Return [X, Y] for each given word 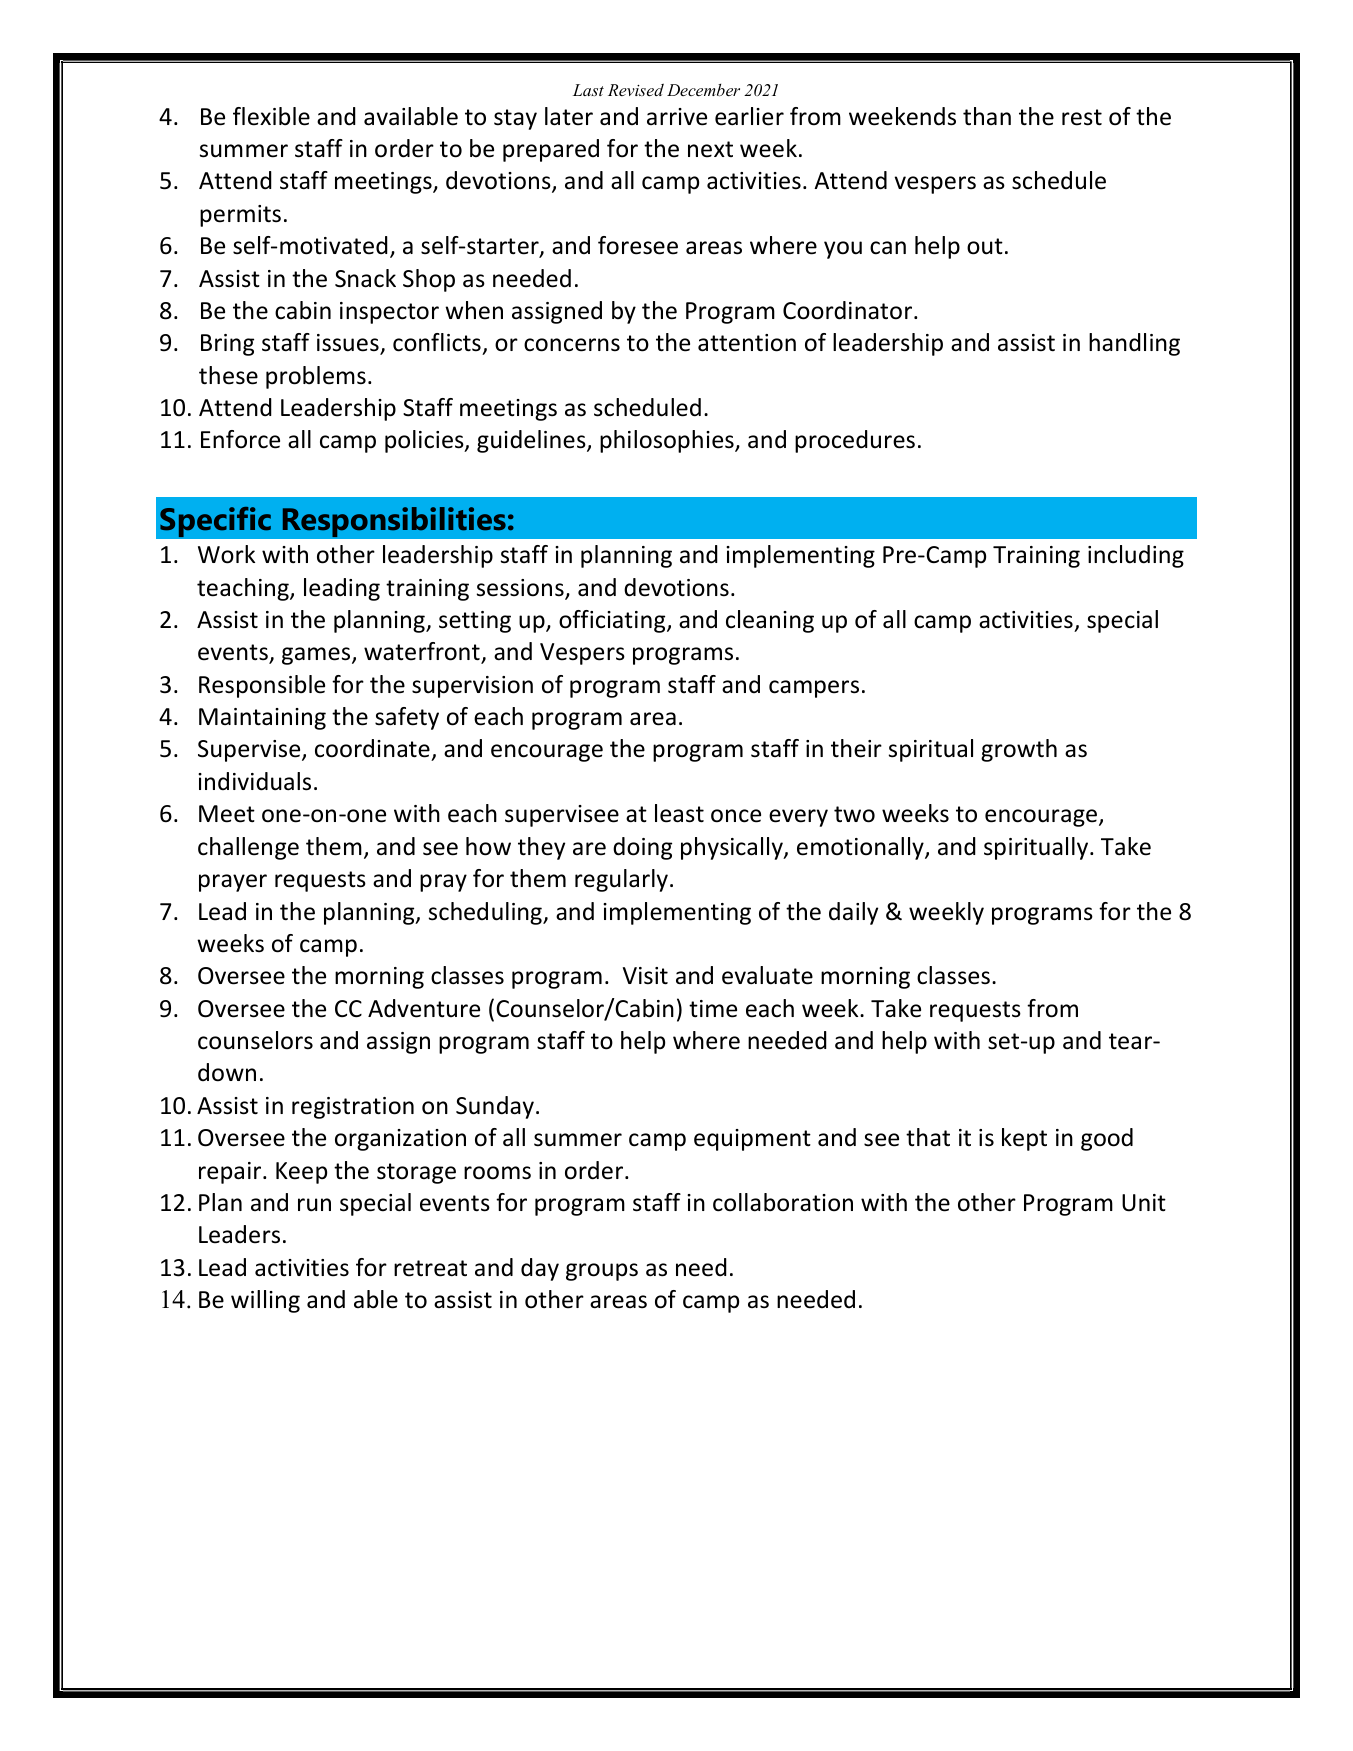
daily [853, 913]
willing [265, 1301]
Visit [645, 976]
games [317, 656]
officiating [613, 621]
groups [602, 1272]
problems [316, 377]
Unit [1144, 1203]
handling [1134, 344]
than [987, 116]
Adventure [424, 1008]
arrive [677, 117]
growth [1019, 750]
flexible [271, 116]
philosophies [668, 441]
